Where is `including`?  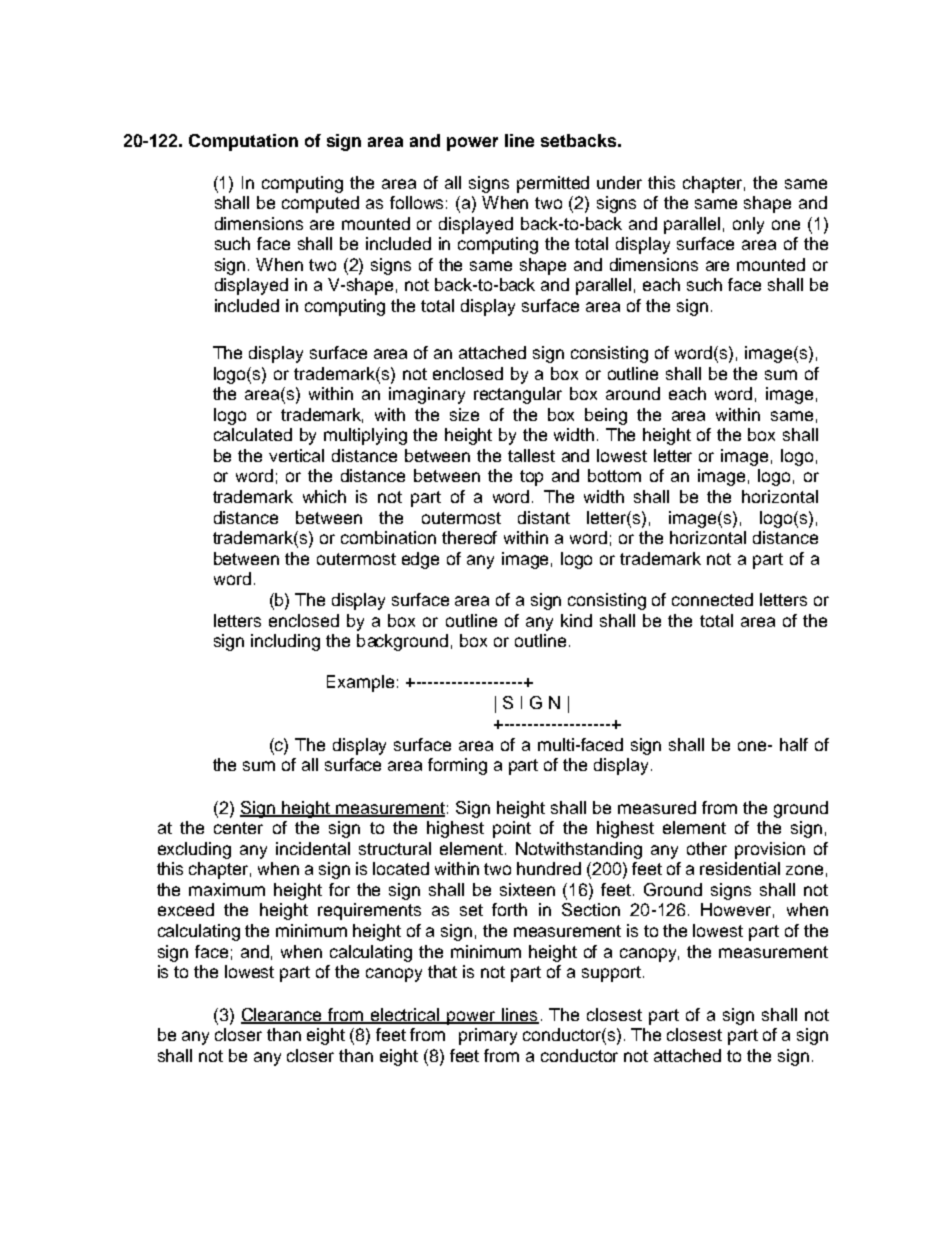
including is located at coordinates (285, 642).
